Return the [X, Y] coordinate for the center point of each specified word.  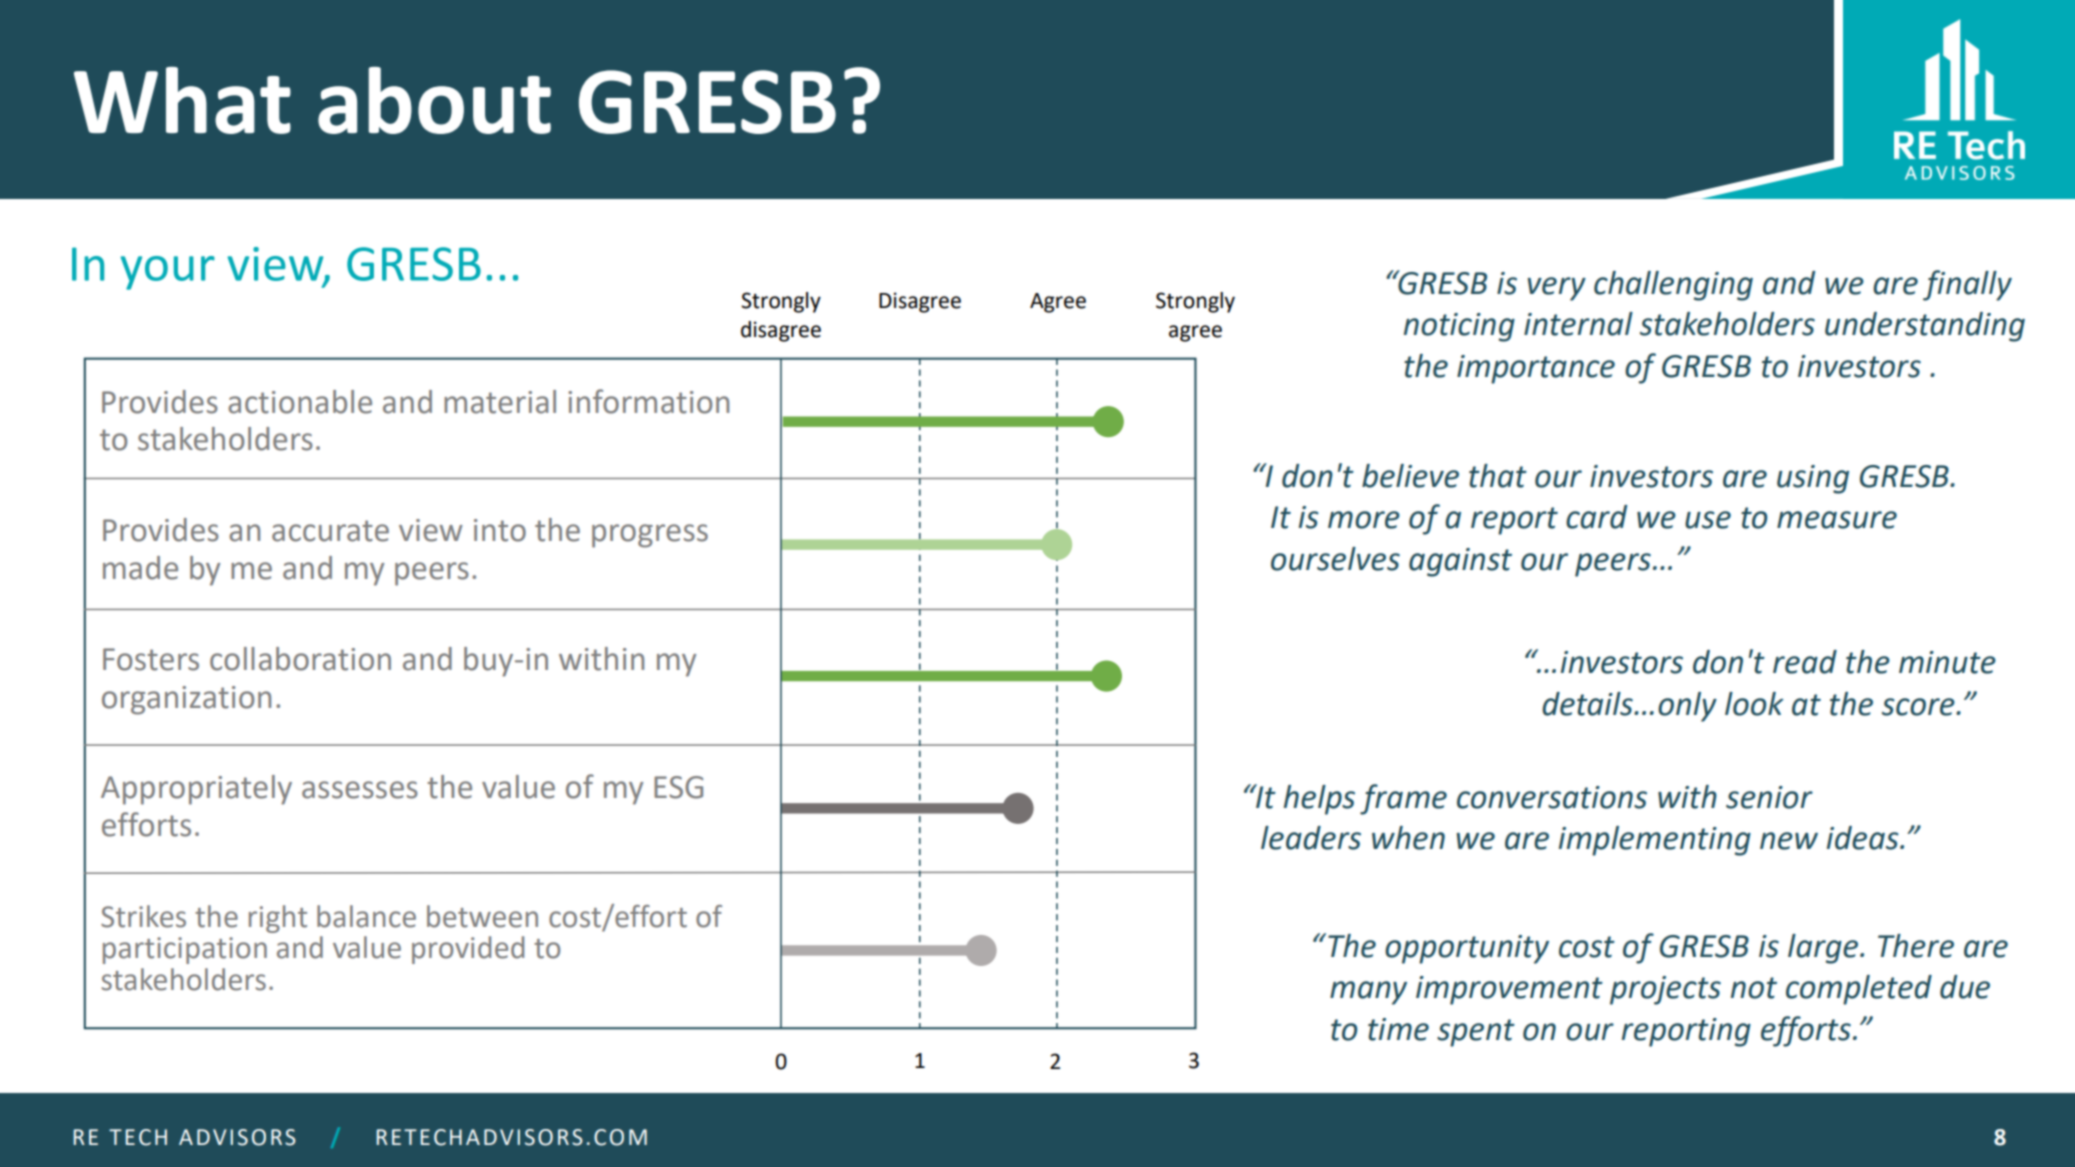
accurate [330, 531]
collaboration [300, 659]
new [1789, 841]
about [434, 100]
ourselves [1335, 559]
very [1556, 289]
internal [1578, 324]
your [168, 273]
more [1364, 520]
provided [468, 950]
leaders [1311, 838]
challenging [1673, 286]
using [1813, 479]
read [1805, 662]
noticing [1459, 327]
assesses [360, 790]
